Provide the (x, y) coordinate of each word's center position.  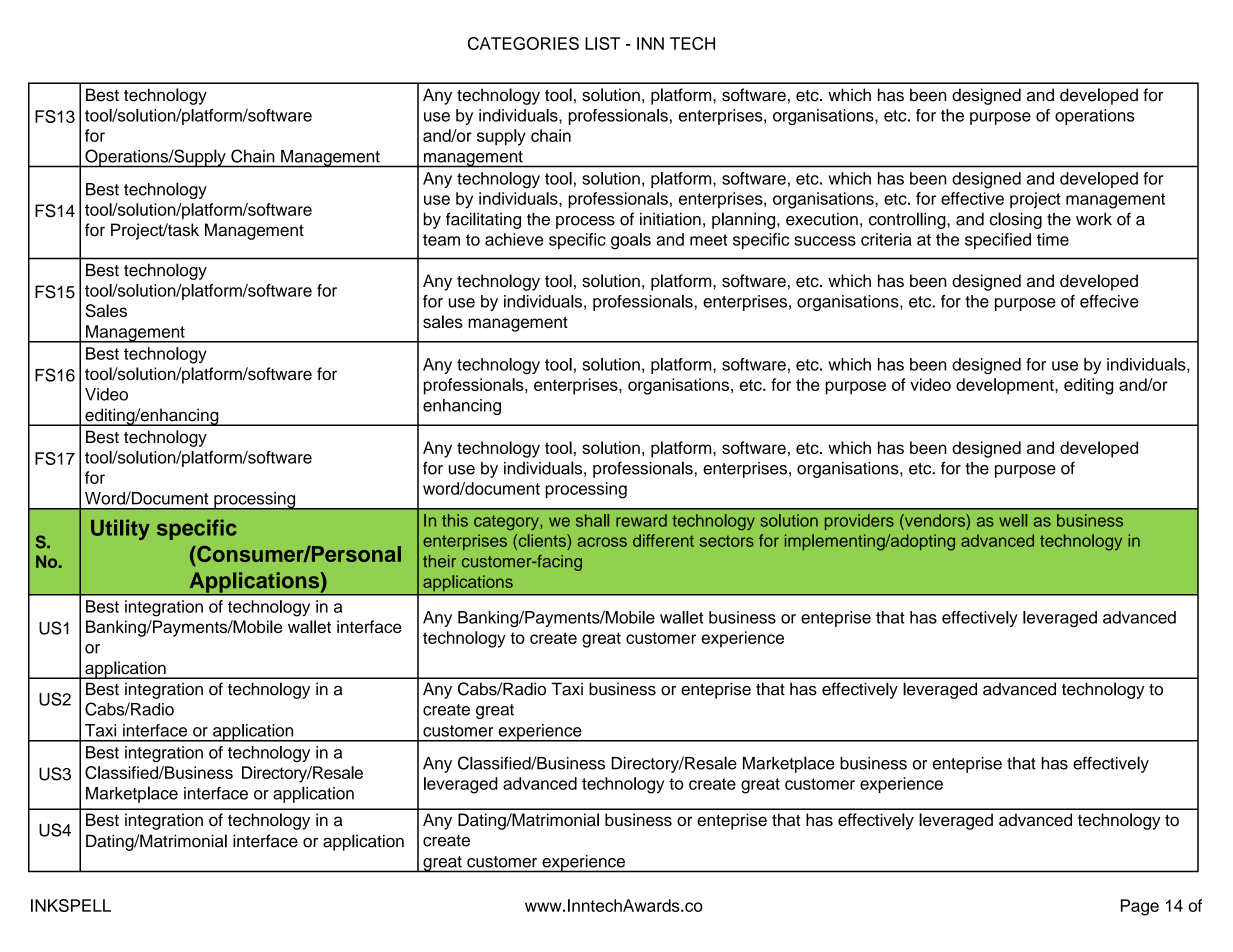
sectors (727, 541)
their (439, 561)
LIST (602, 43)
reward (641, 520)
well (1013, 520)
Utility (120, 529)
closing (1016, 220)
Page (1140, 907)
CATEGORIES (523, 43)
